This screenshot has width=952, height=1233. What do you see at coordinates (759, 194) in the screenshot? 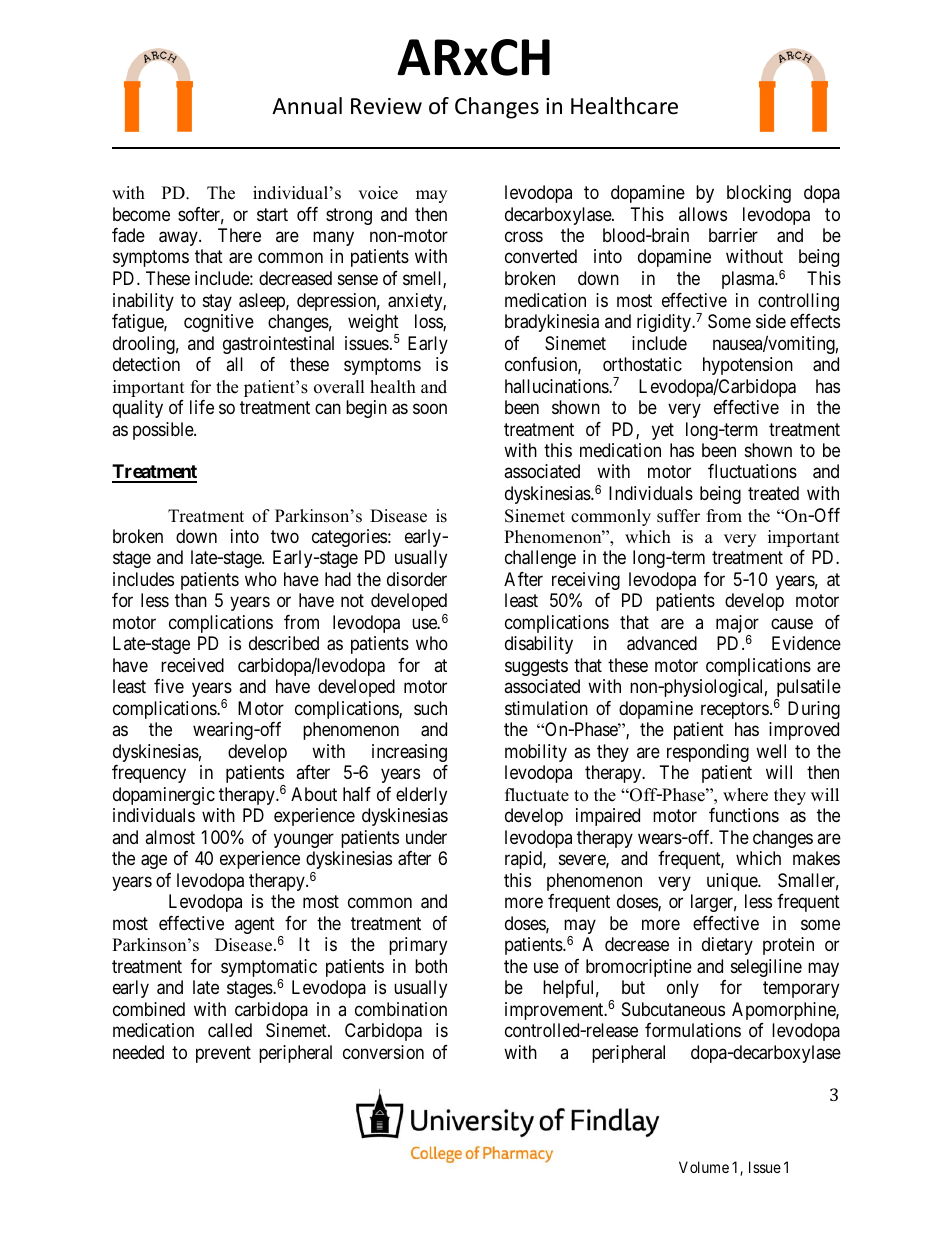
I see `blocking` at bounding box center [759, 194].
